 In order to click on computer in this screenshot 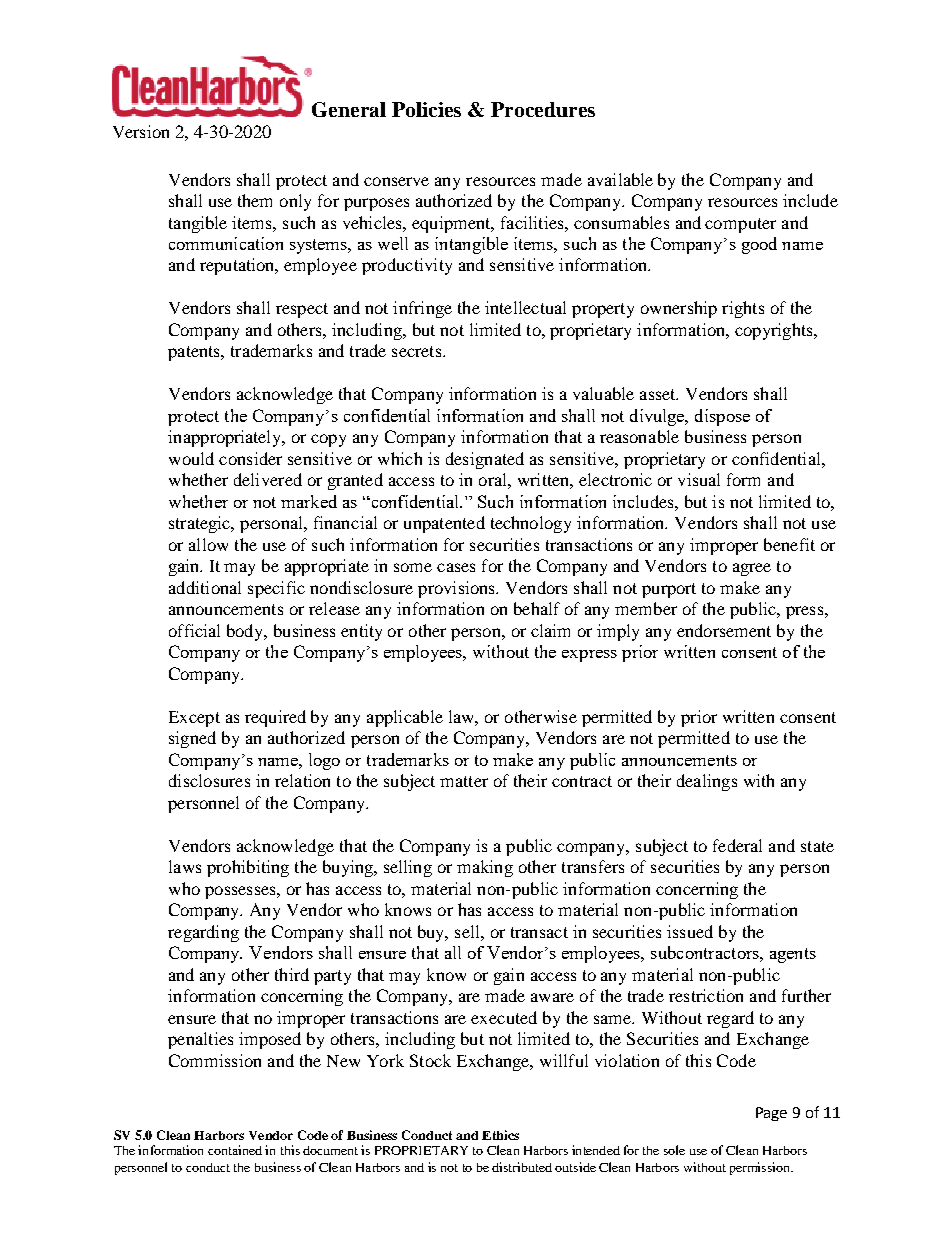, I will do `click(740, 225)`.
